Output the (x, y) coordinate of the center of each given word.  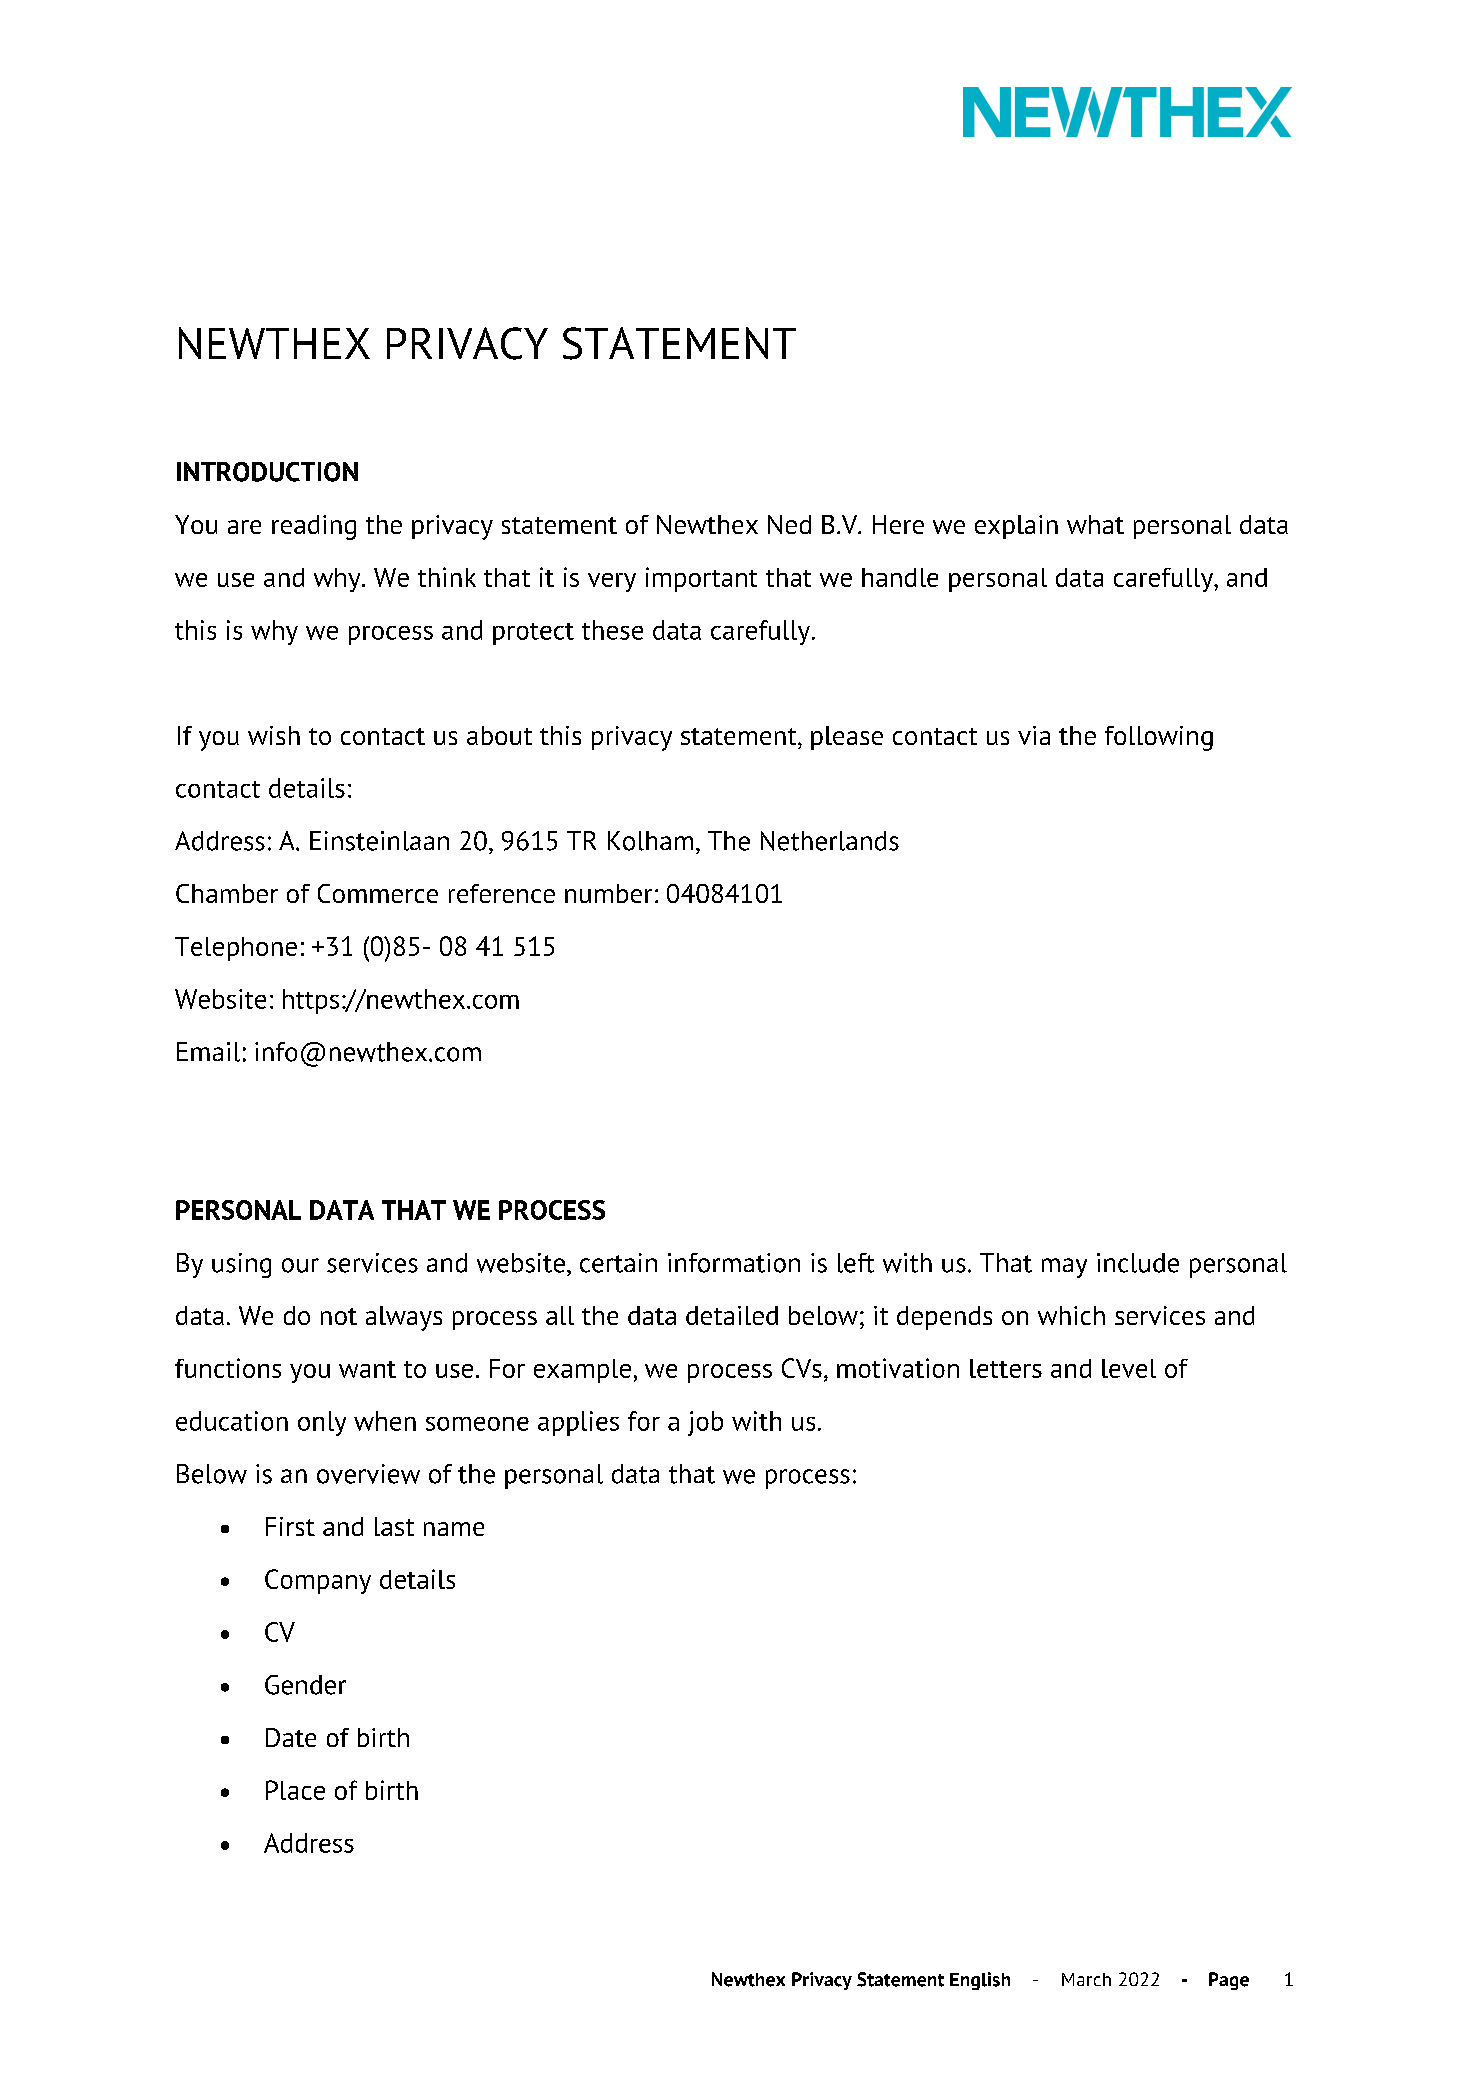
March (1086, 1979)
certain (618, 1263)
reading (314, 527)
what (1095, 524)
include (1138, 1263)
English (980, 1981)
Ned (789, 524)
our (300, 1265)
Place (295, 1790)
